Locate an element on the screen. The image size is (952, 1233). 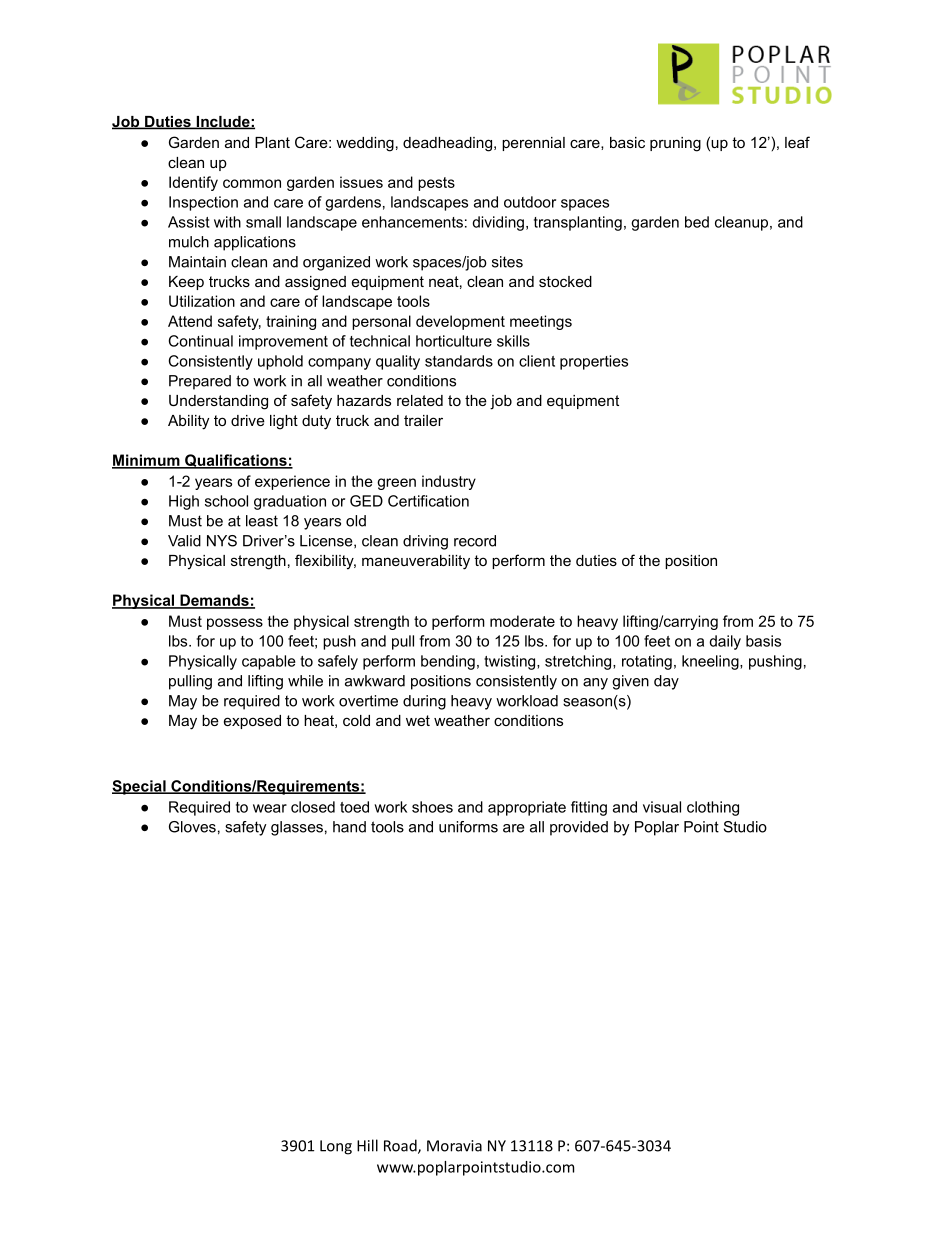
pruning is located at coordinates (675, 144).
